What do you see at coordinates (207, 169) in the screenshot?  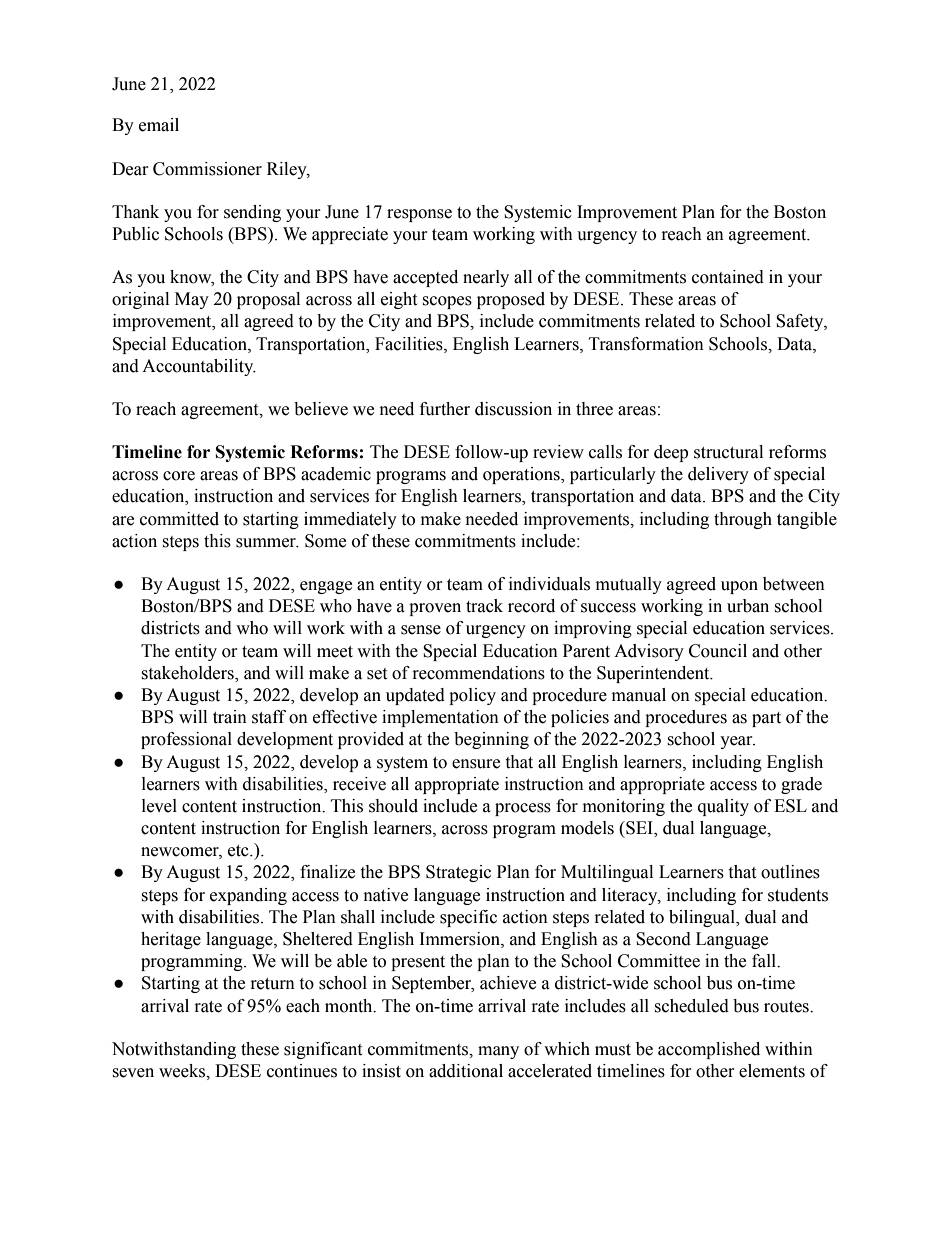 I see `Commissioner` at bounding box center [207, 169].
